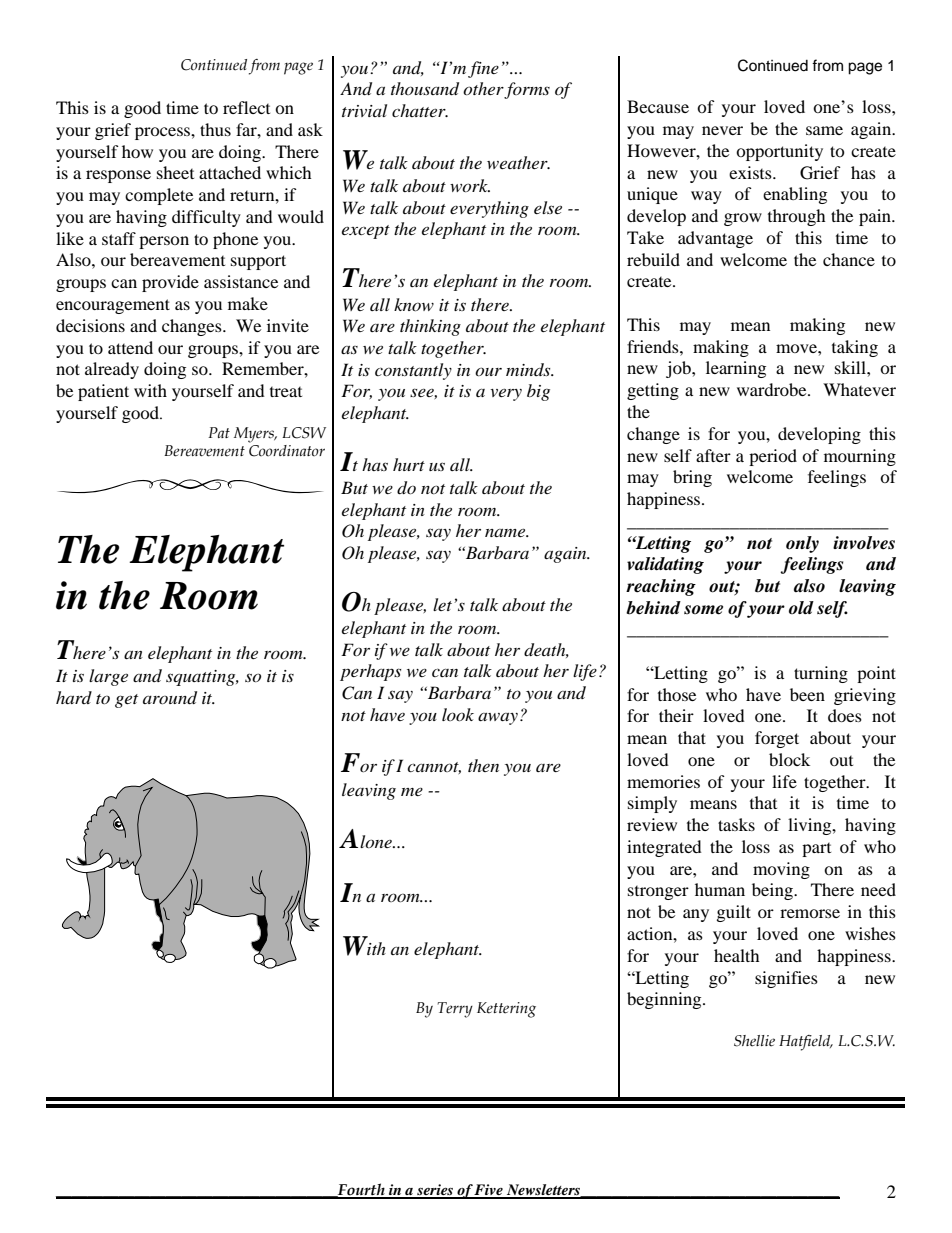 The width and height of the image is (952, 1233). Describe the element at coordinates (736, 824) in the image. I see `tasks` at that location.
